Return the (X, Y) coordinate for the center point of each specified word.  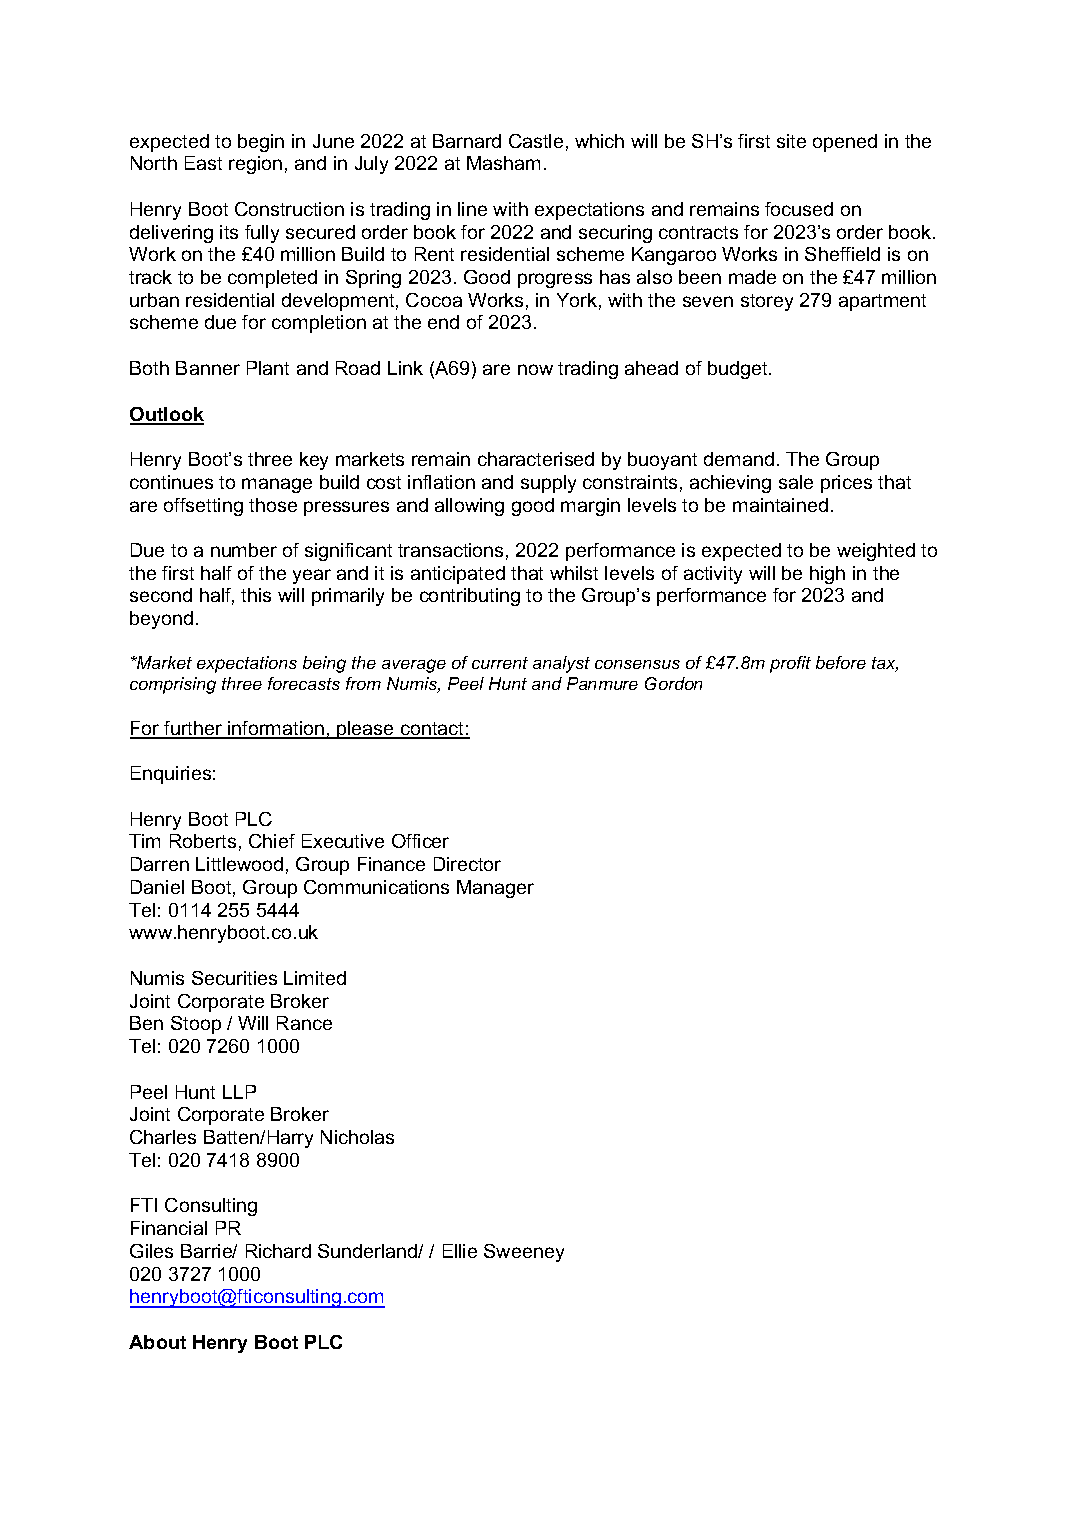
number (244, 550)
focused (799, 209)
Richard (278, 1251)
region (255, 165)
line (472, 209)
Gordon (673, 683)
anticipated (458, 575)
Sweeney (524, 1253)
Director (467, 864)
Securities (234, 978)
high (827, 575)
